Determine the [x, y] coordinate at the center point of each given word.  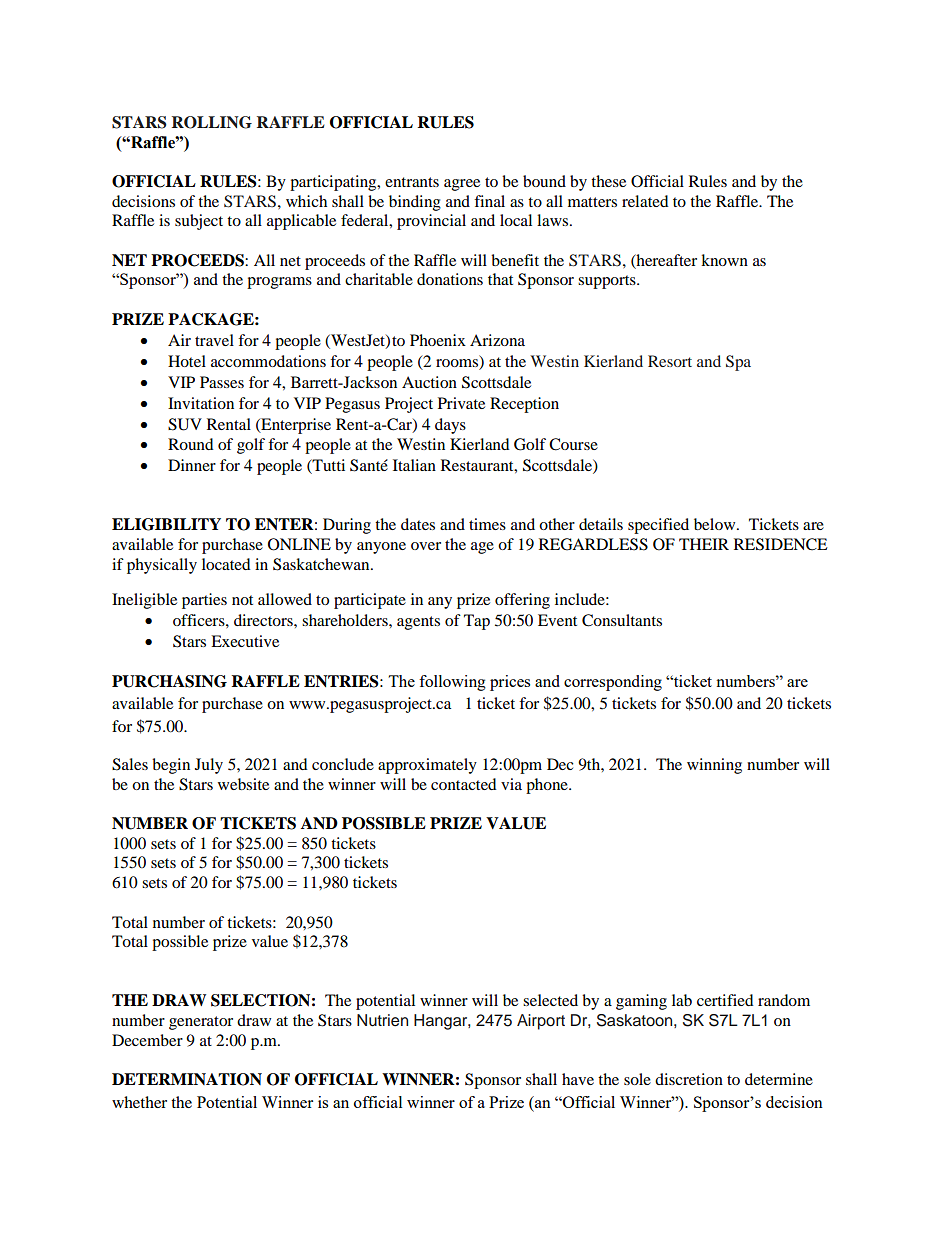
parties [204, 601]
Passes [222, 382]
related [645, 201]
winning [714, 766]
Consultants [622, 620]
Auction [429, 382]
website [243, 784]
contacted [464, 784]
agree [462, 185]
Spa [738, 363]
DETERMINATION [187, 1079]
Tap [477, 622]
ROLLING [212, 122]
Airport [541, 1022]
